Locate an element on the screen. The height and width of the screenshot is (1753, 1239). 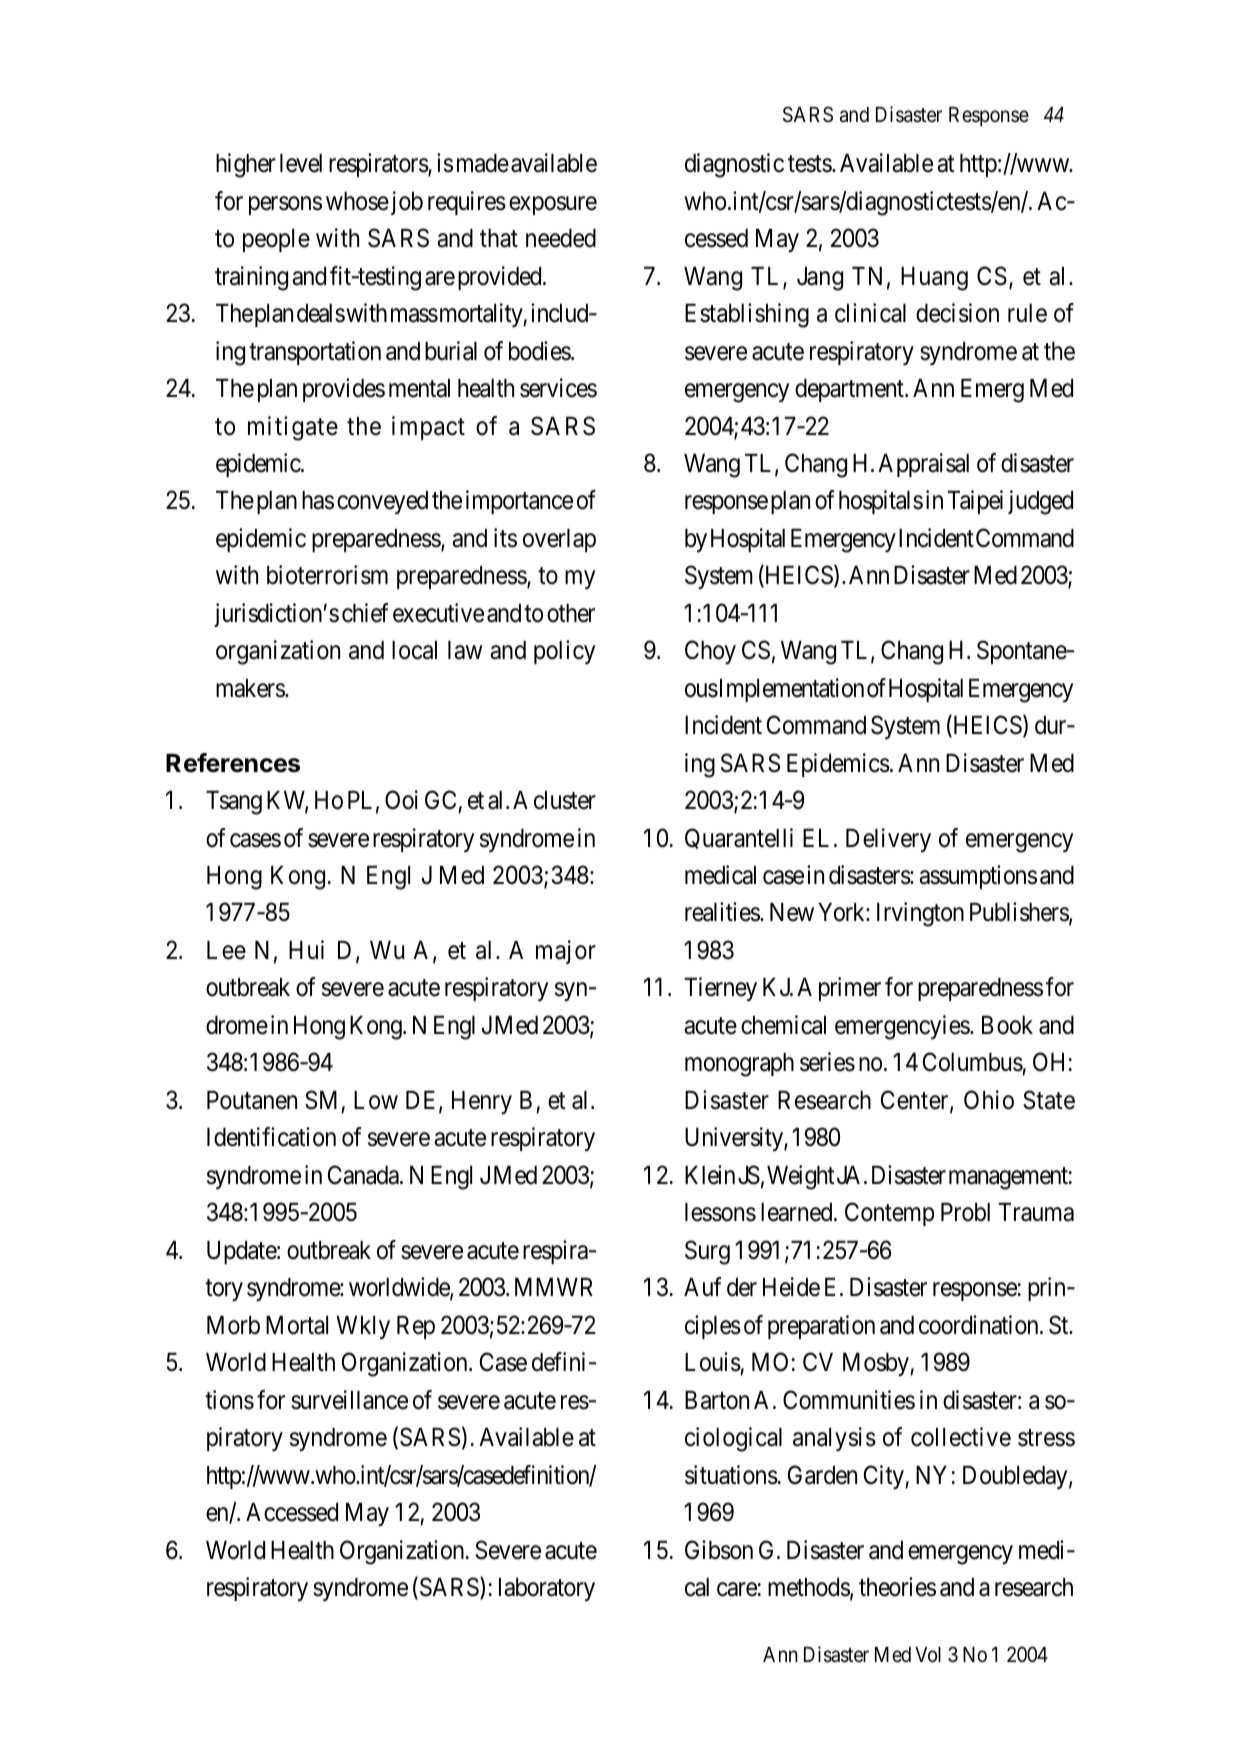
surveillance is located at coordinates (349, 1400).
